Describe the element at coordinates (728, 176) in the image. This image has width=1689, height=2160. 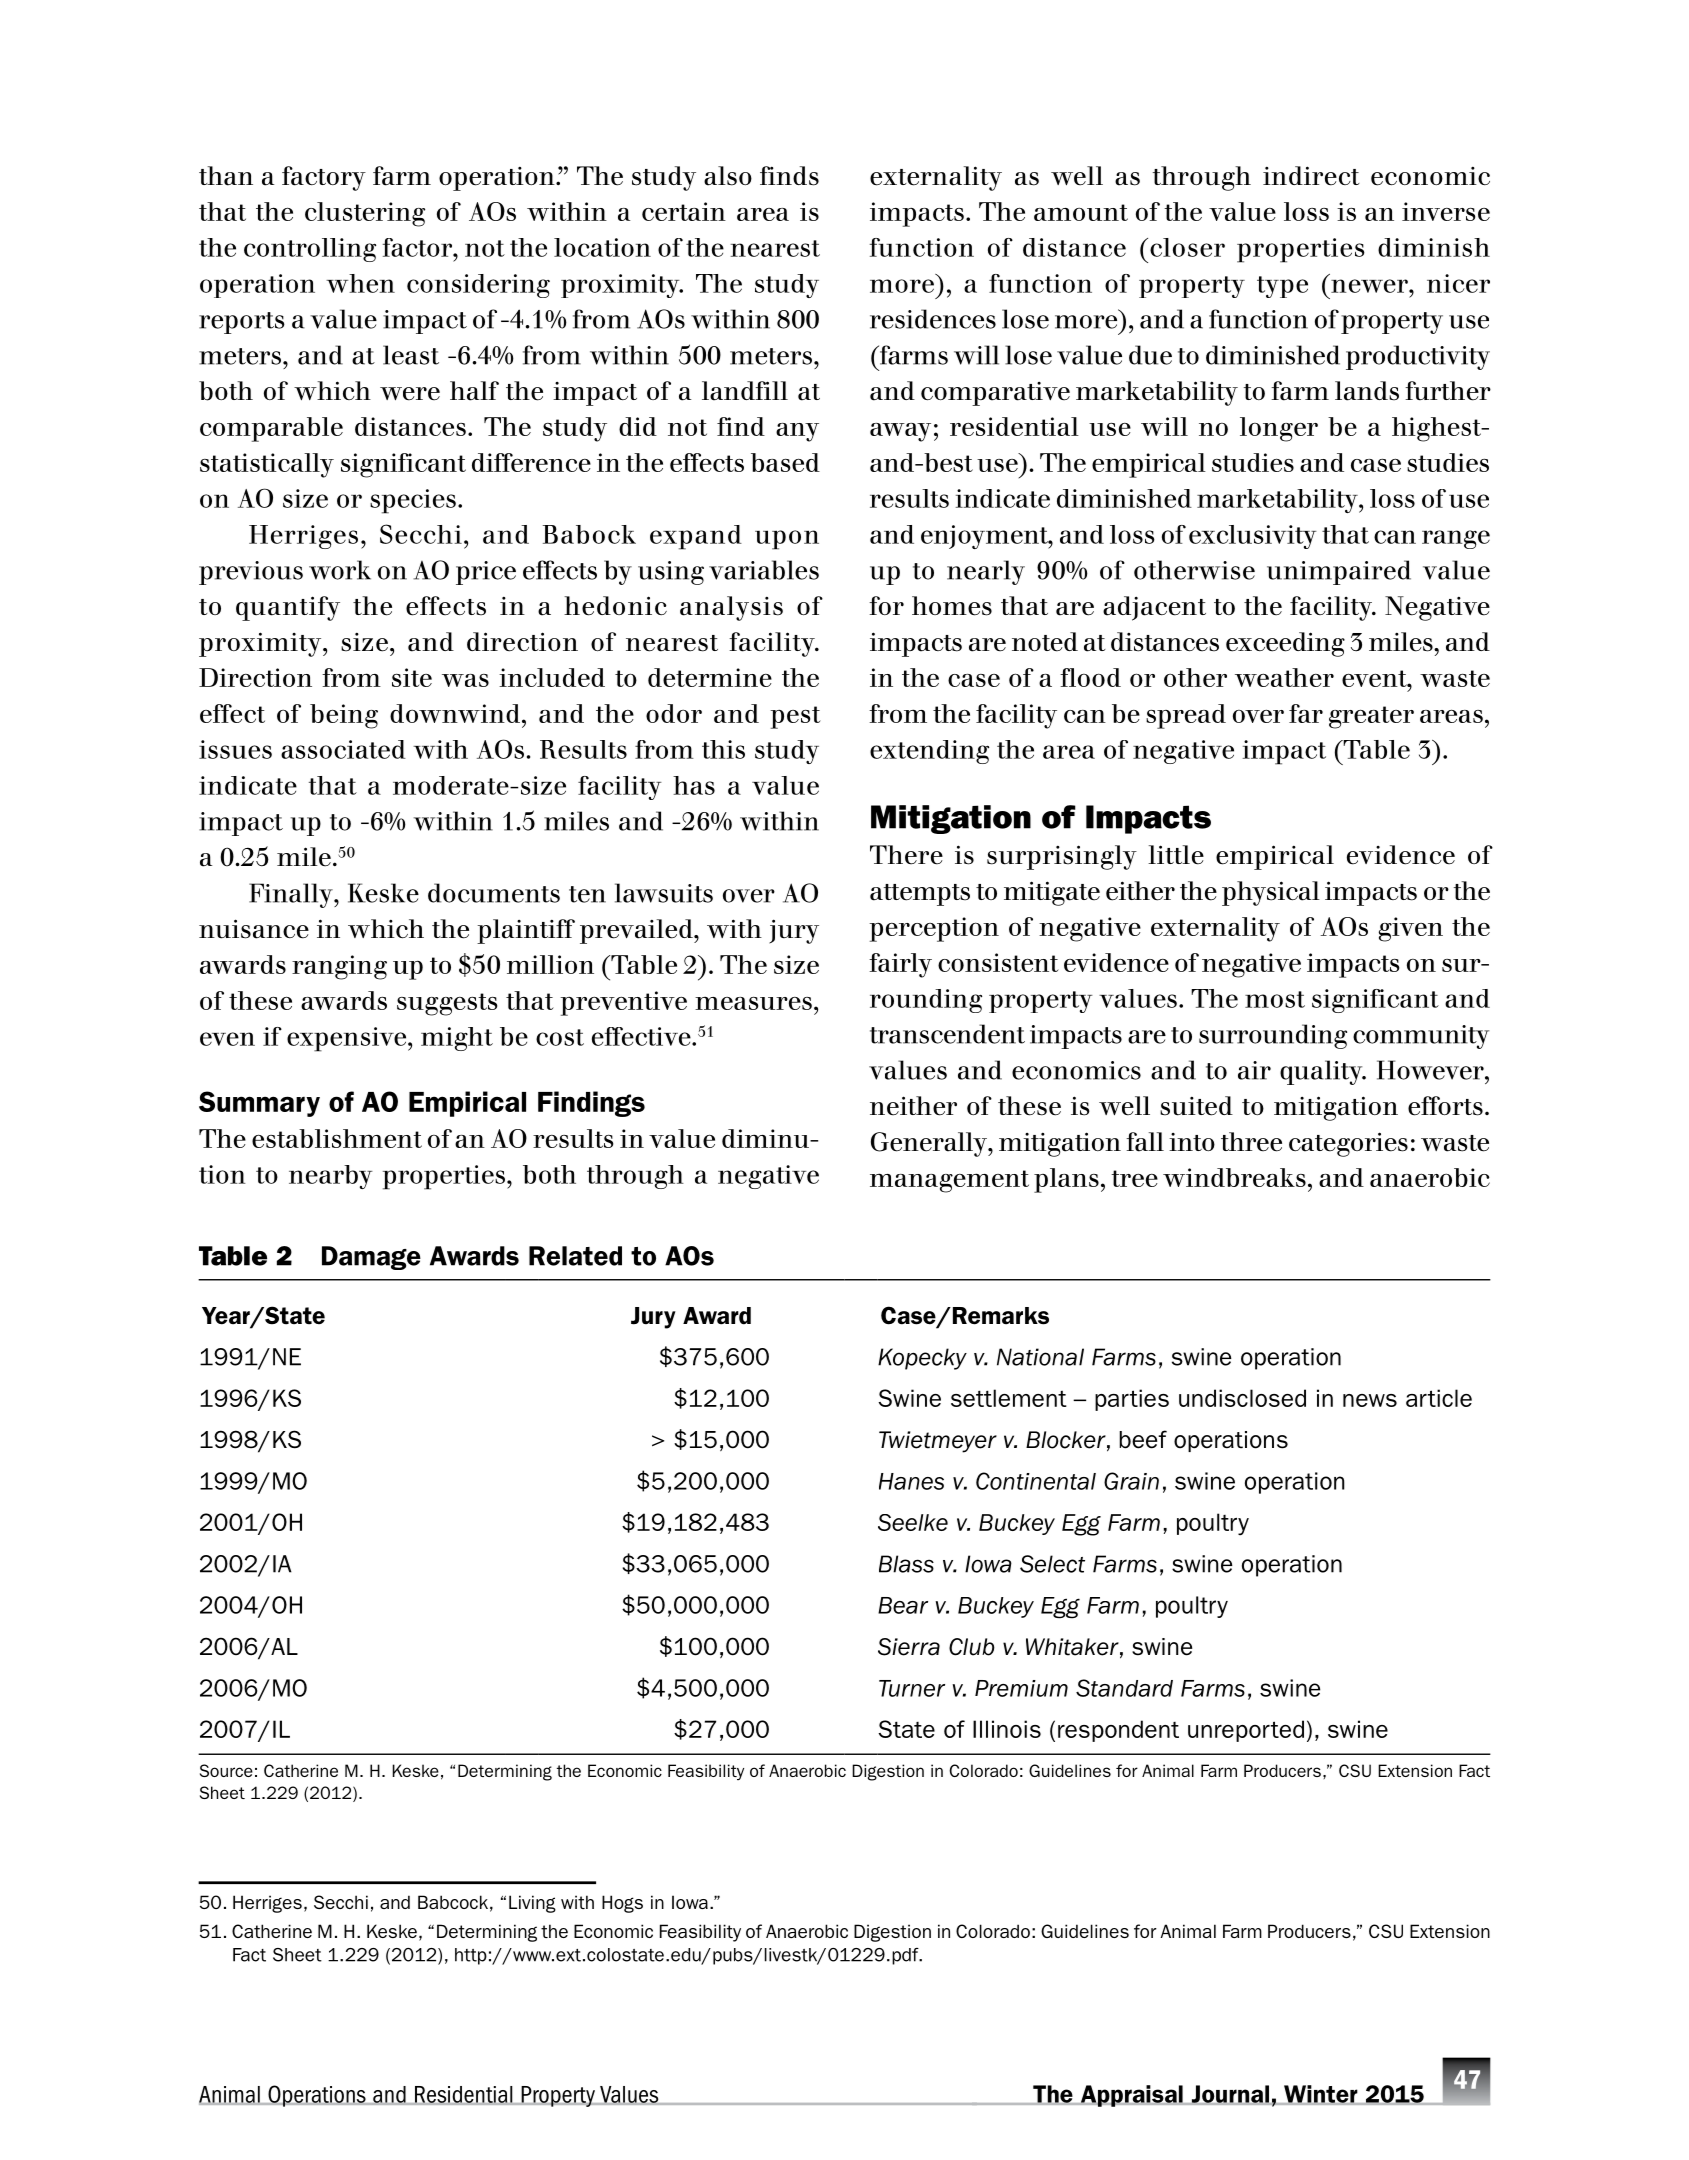
I see `also` at that location.
